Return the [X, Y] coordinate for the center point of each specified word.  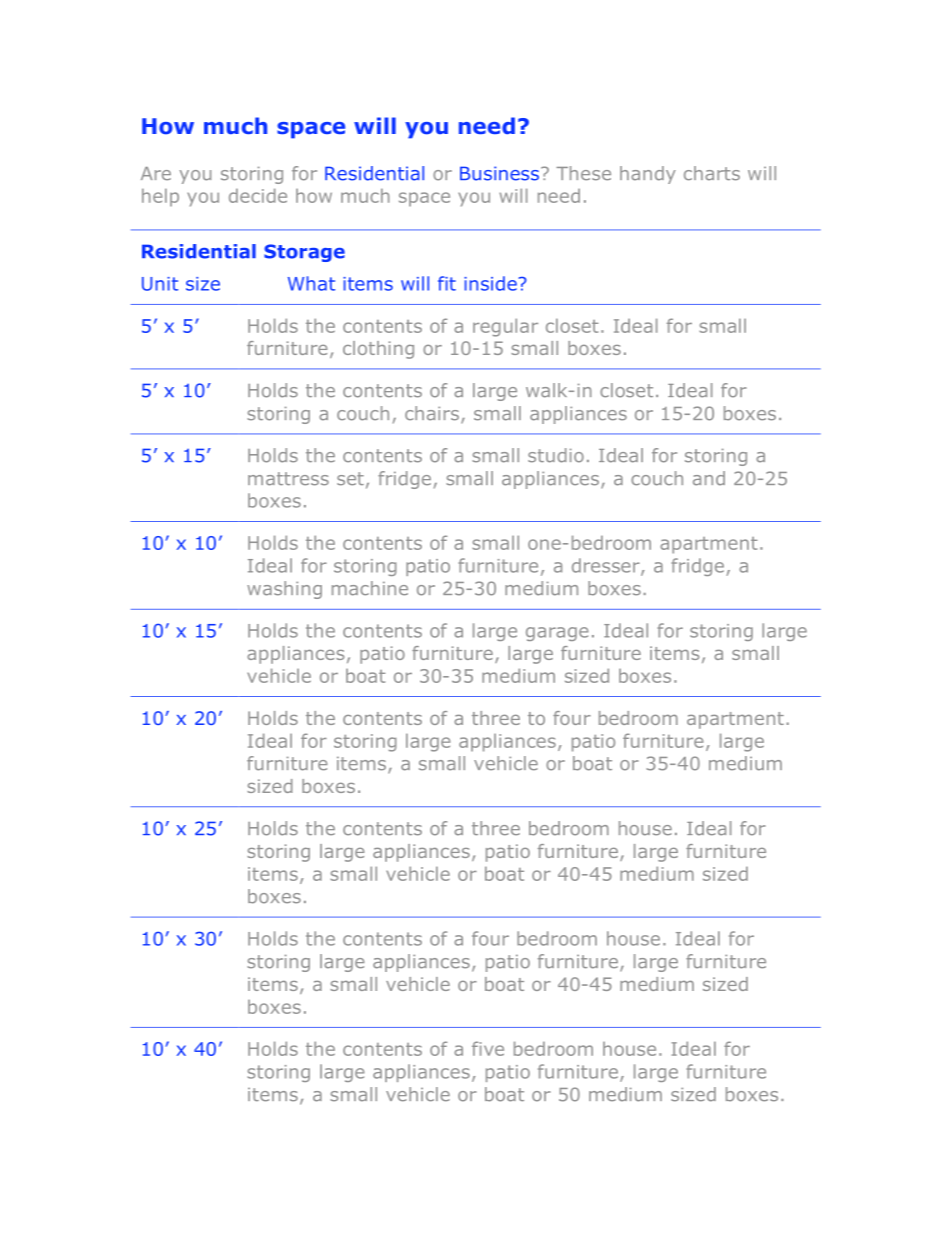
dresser [607, 566]
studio [556, 455]
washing [284, 590]
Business [501, 173]
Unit [160, 284]
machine [370, 588]
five [488, 1048]
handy [648, 175]
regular [505, 327]
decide [258, 195]
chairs [432, 413]
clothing [378, 350]
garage [557, 634]
